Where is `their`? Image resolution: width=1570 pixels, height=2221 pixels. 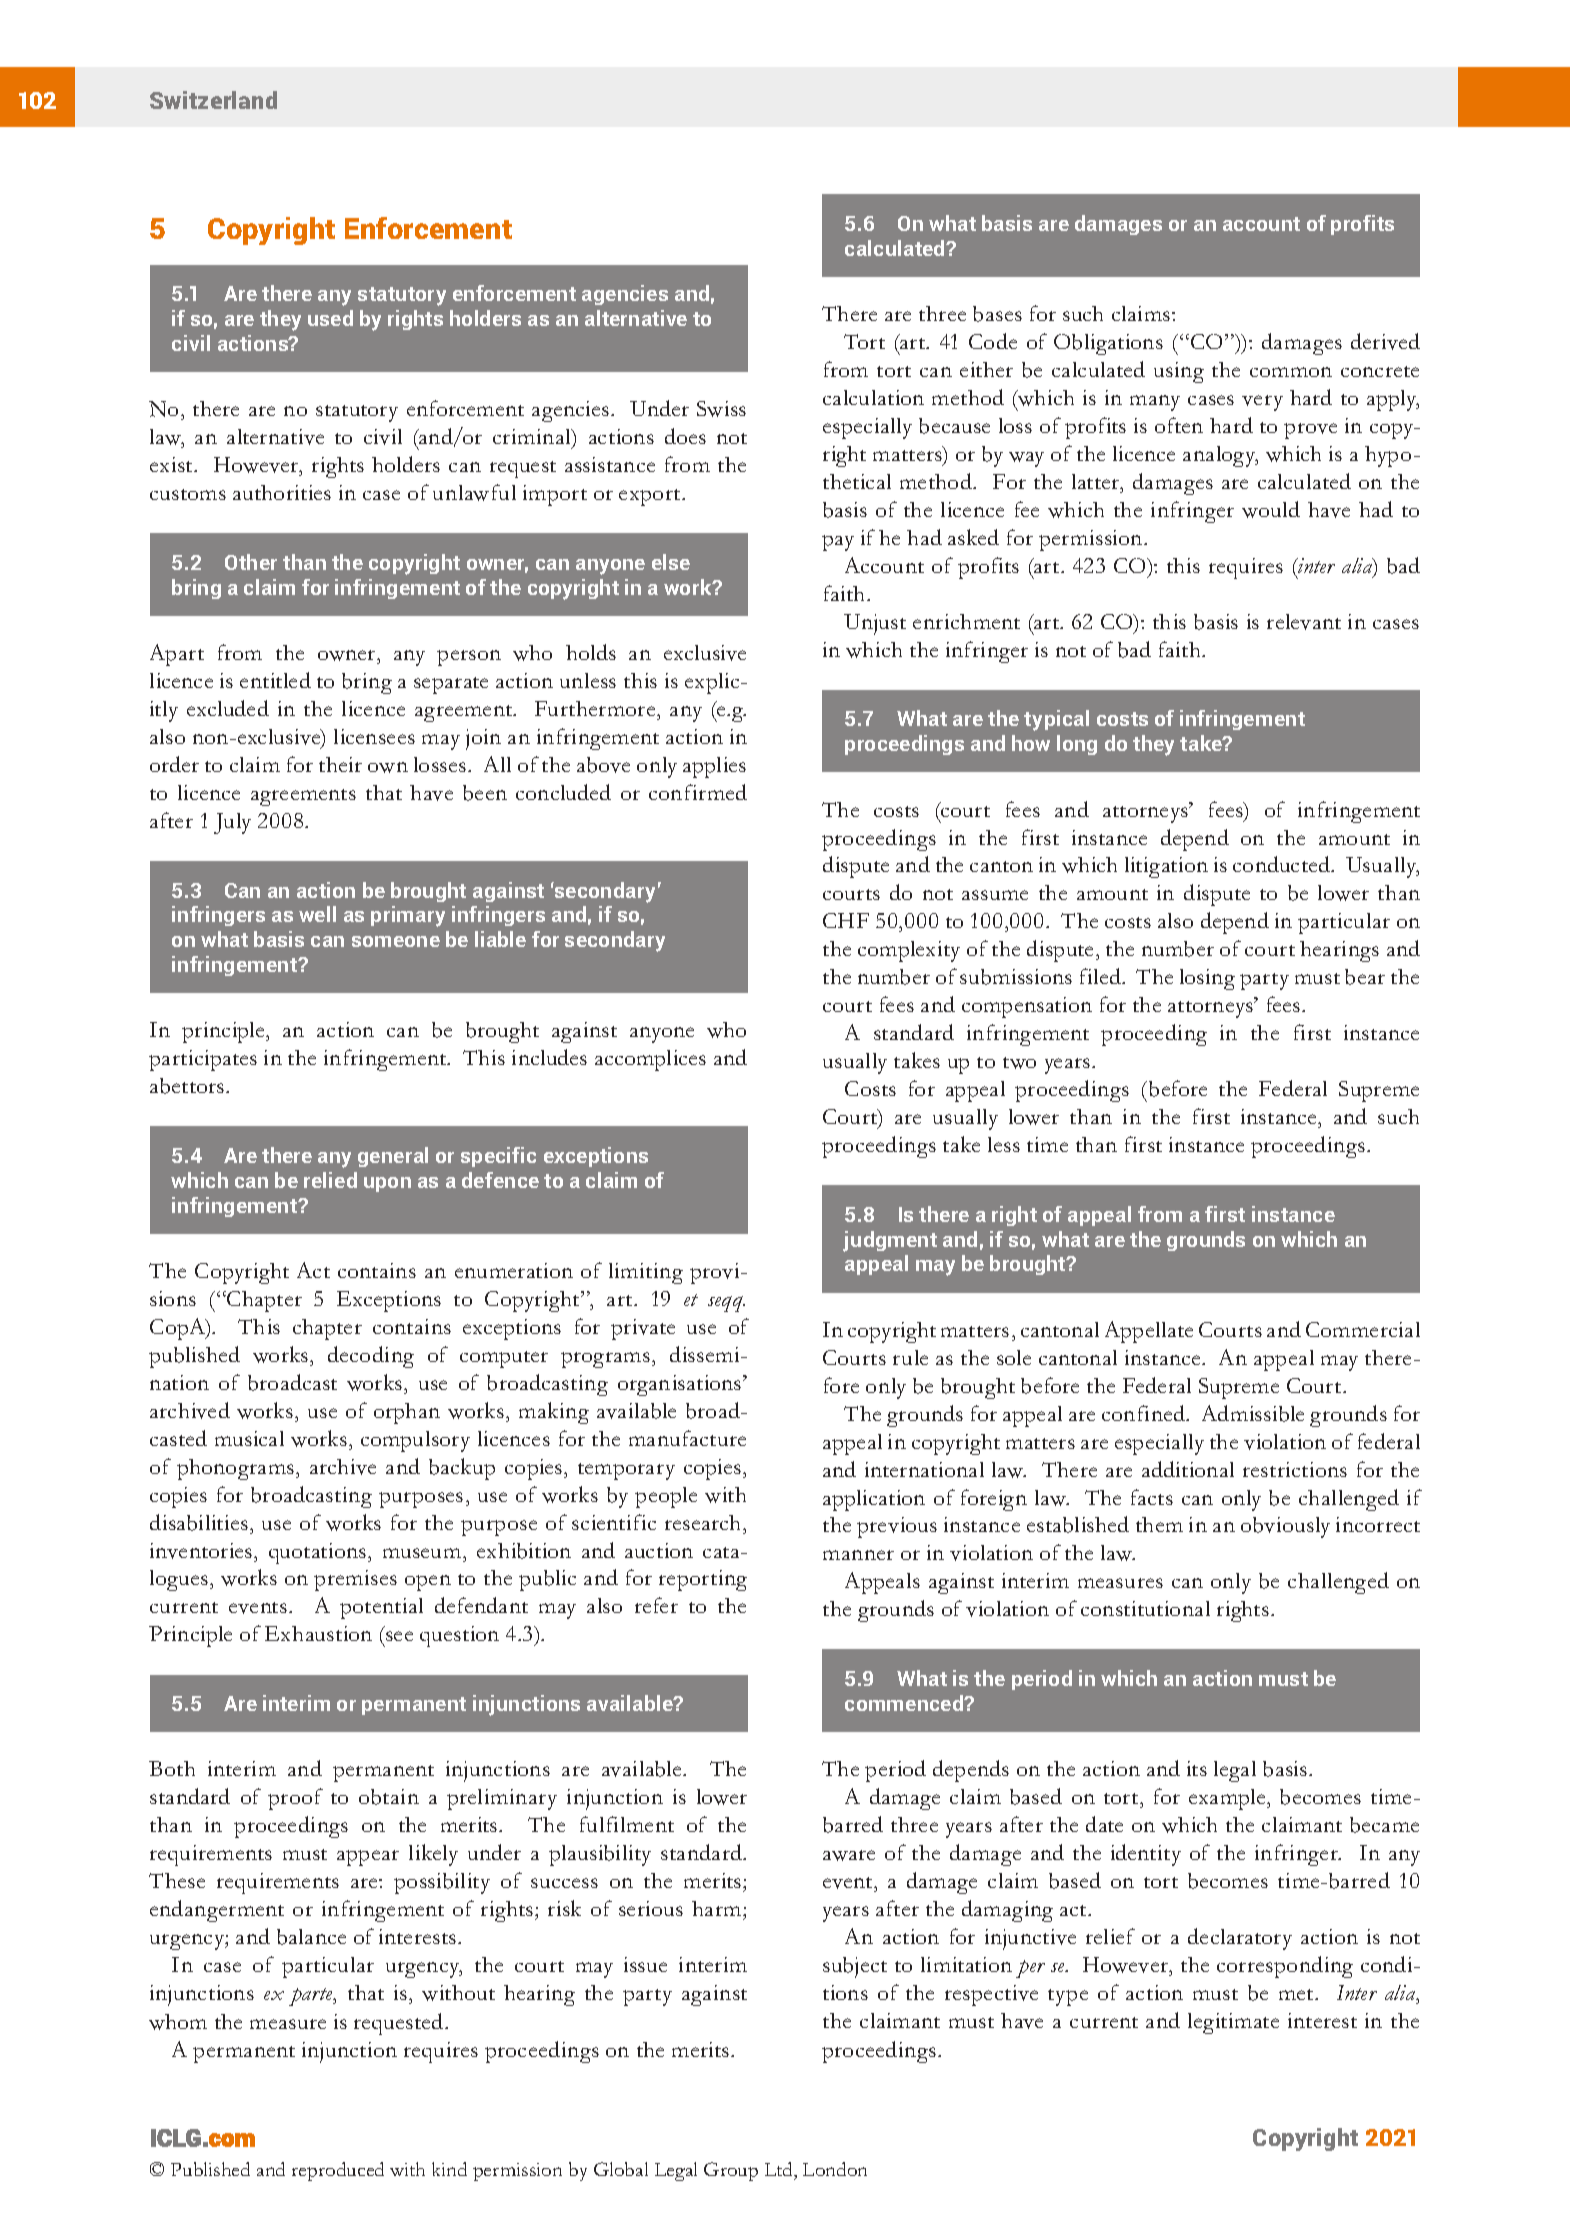
their is located at coordinates (340, 764).
